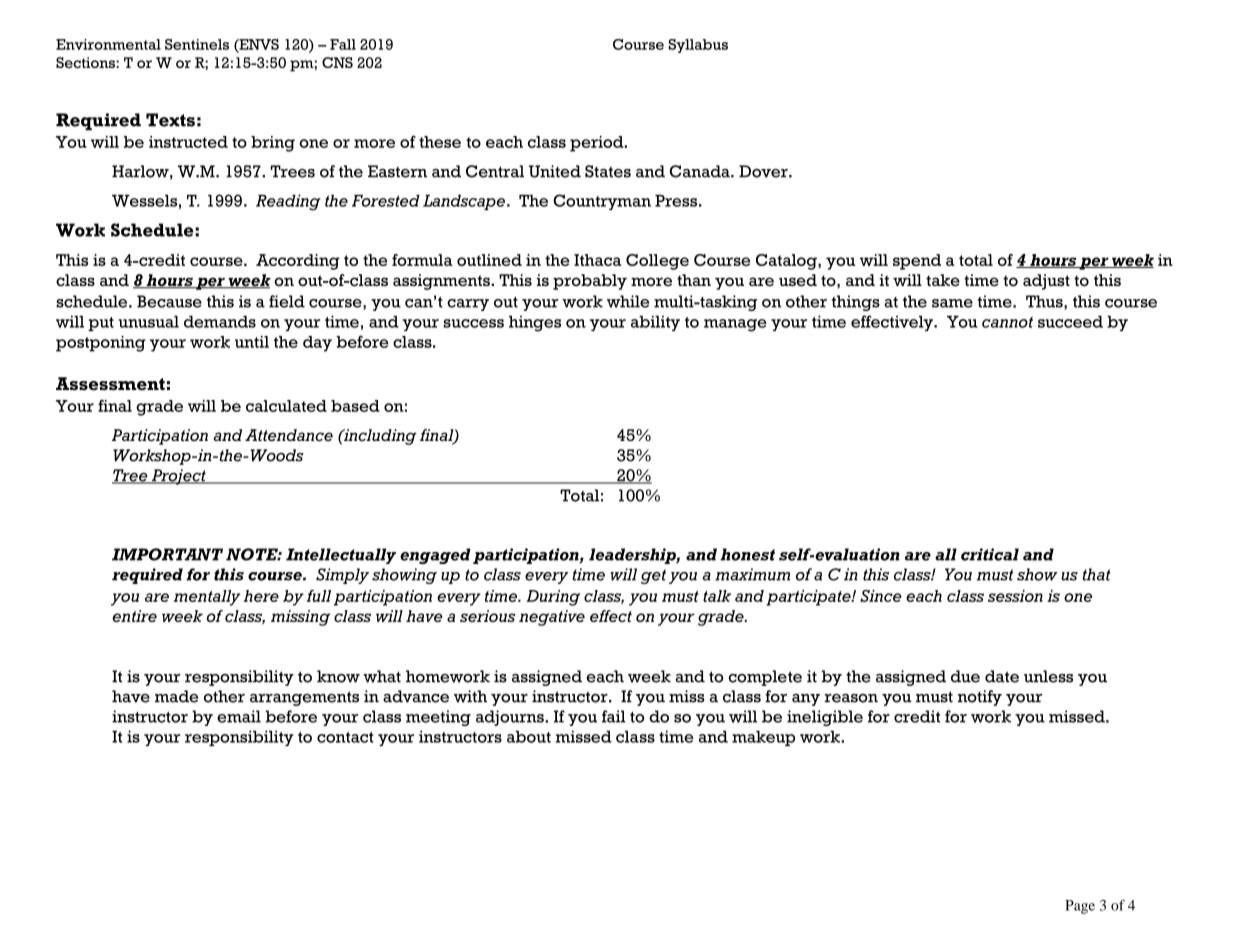  I want to click on mentally, so click(207, 598).
